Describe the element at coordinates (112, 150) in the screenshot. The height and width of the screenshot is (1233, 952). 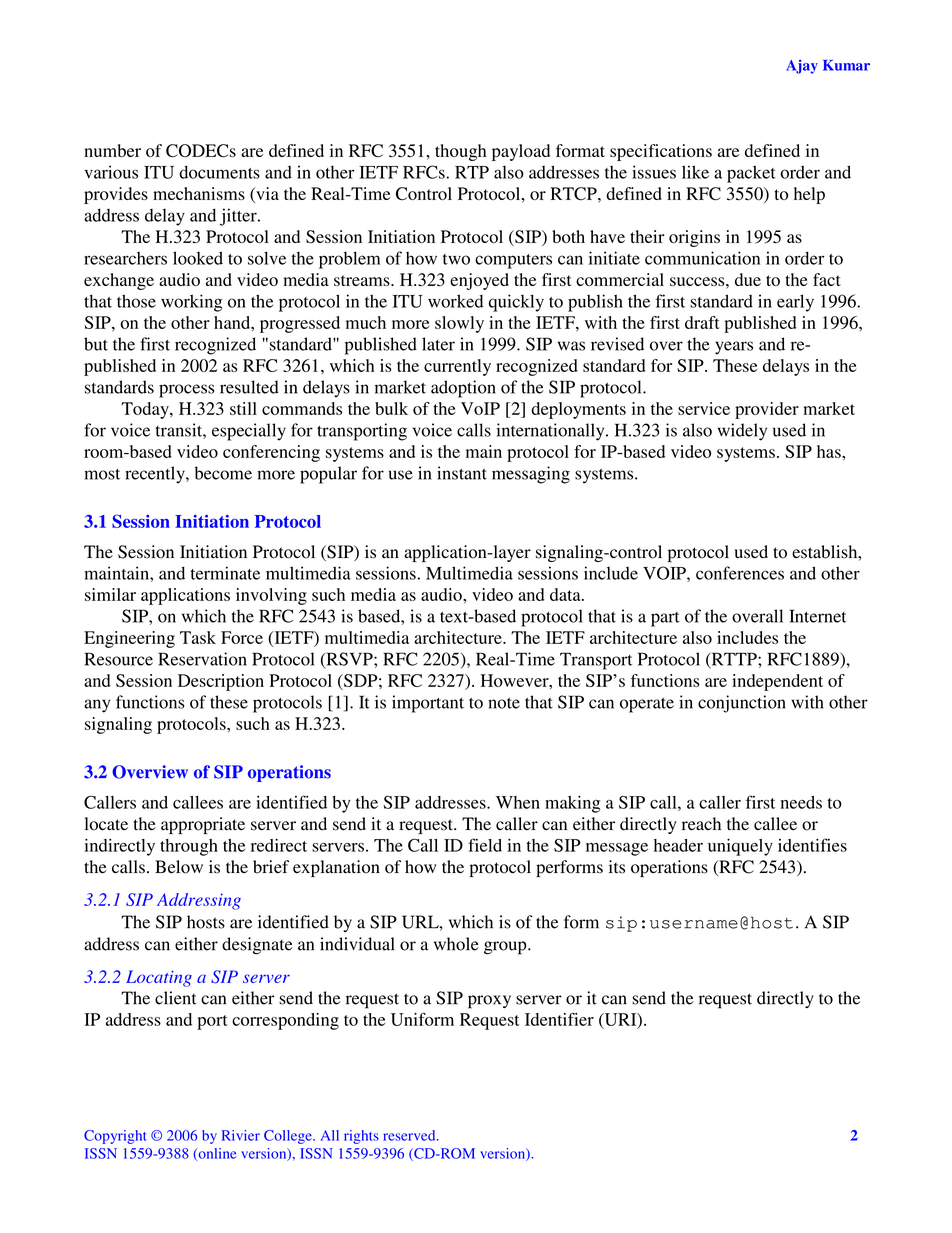
I see `number` at that location.
